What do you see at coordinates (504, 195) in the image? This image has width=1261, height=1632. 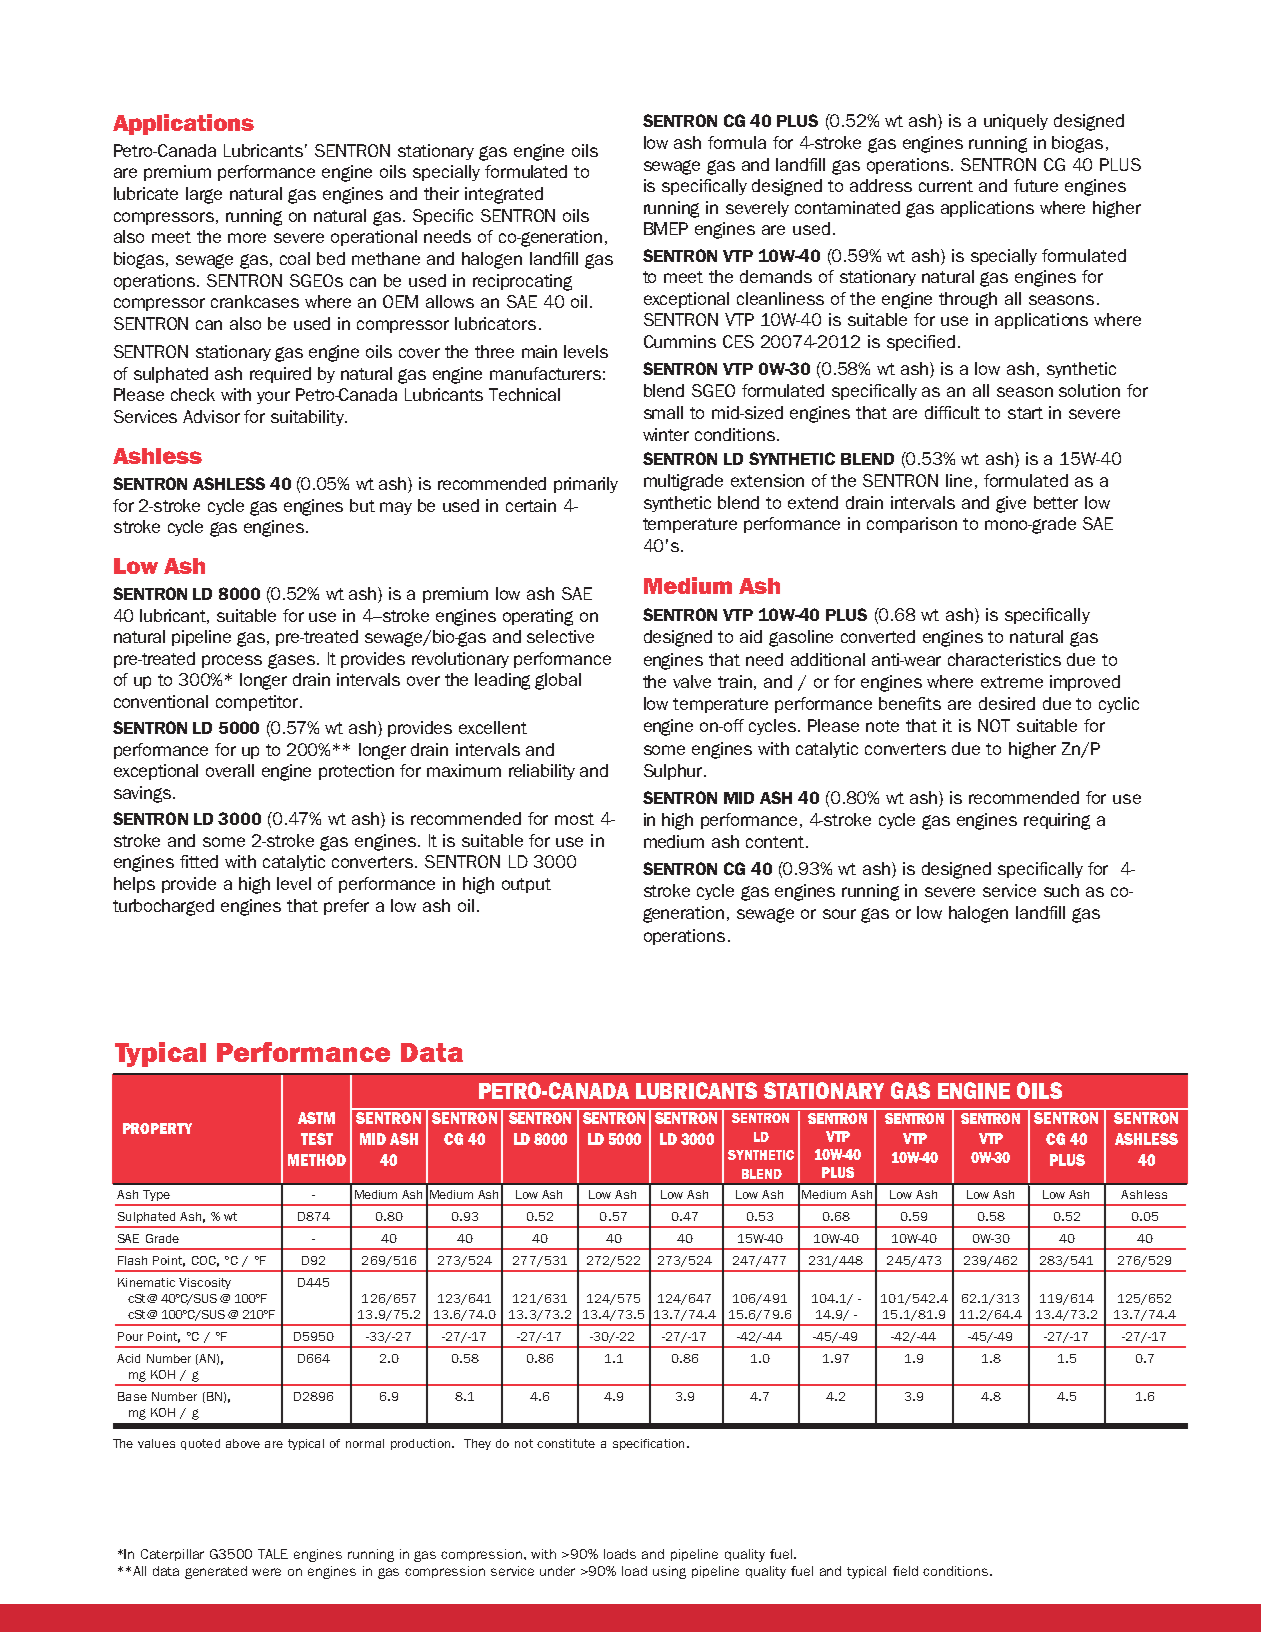 I see `integrated` at bounding box center [504, 195].
